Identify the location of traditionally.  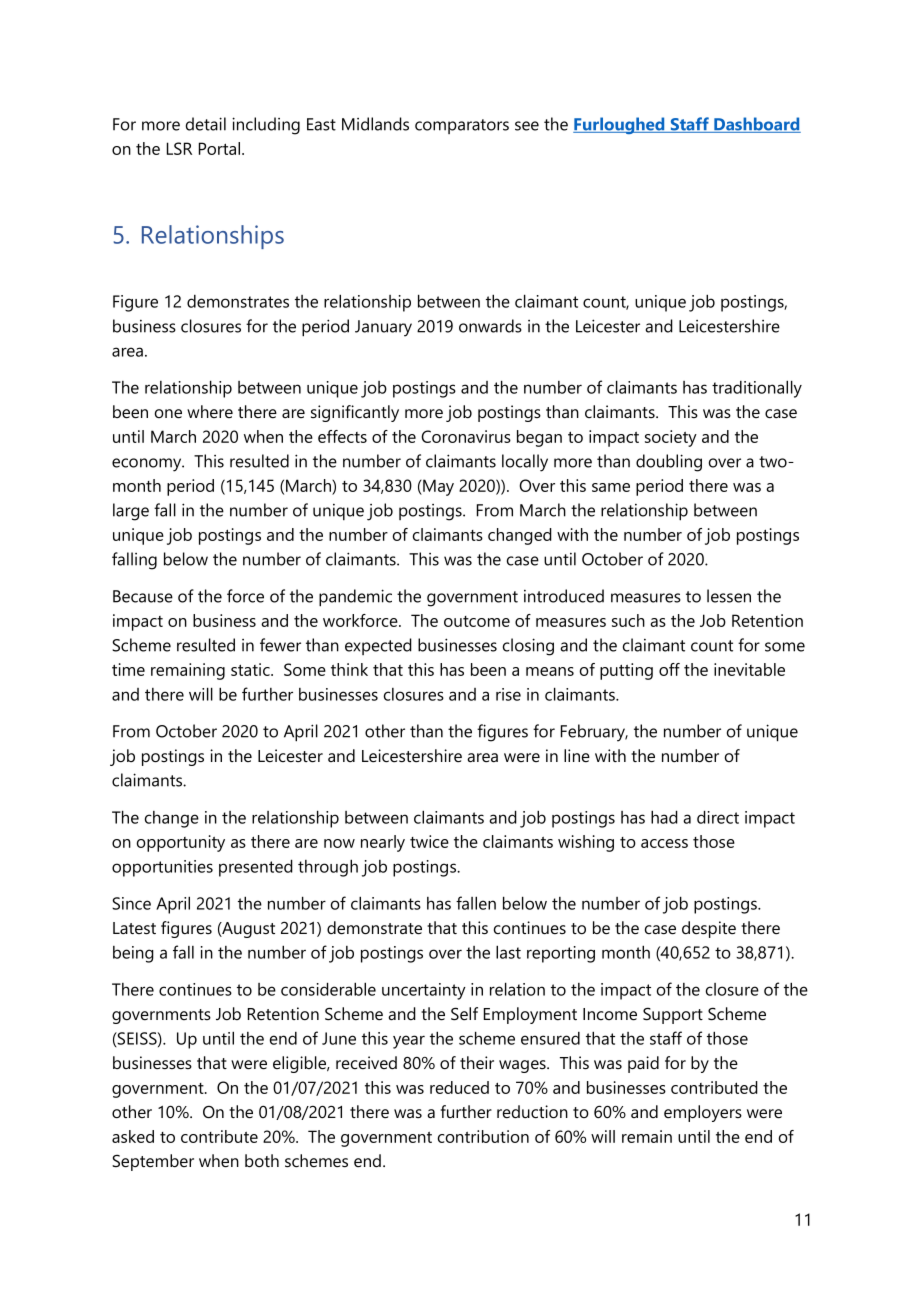
(757, 389).
